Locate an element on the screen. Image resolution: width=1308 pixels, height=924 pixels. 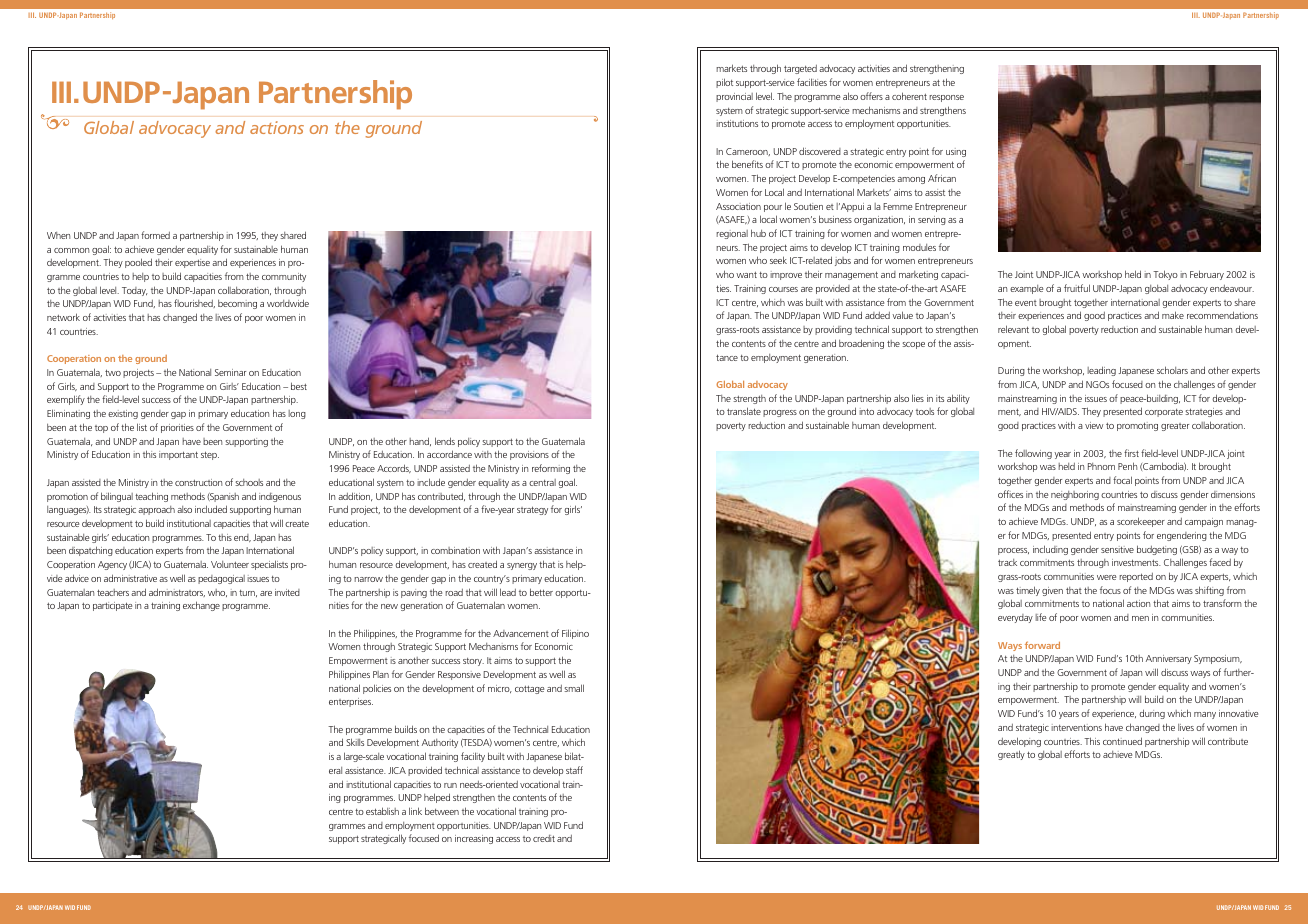
pilot is located at coordinates (724, 83).
